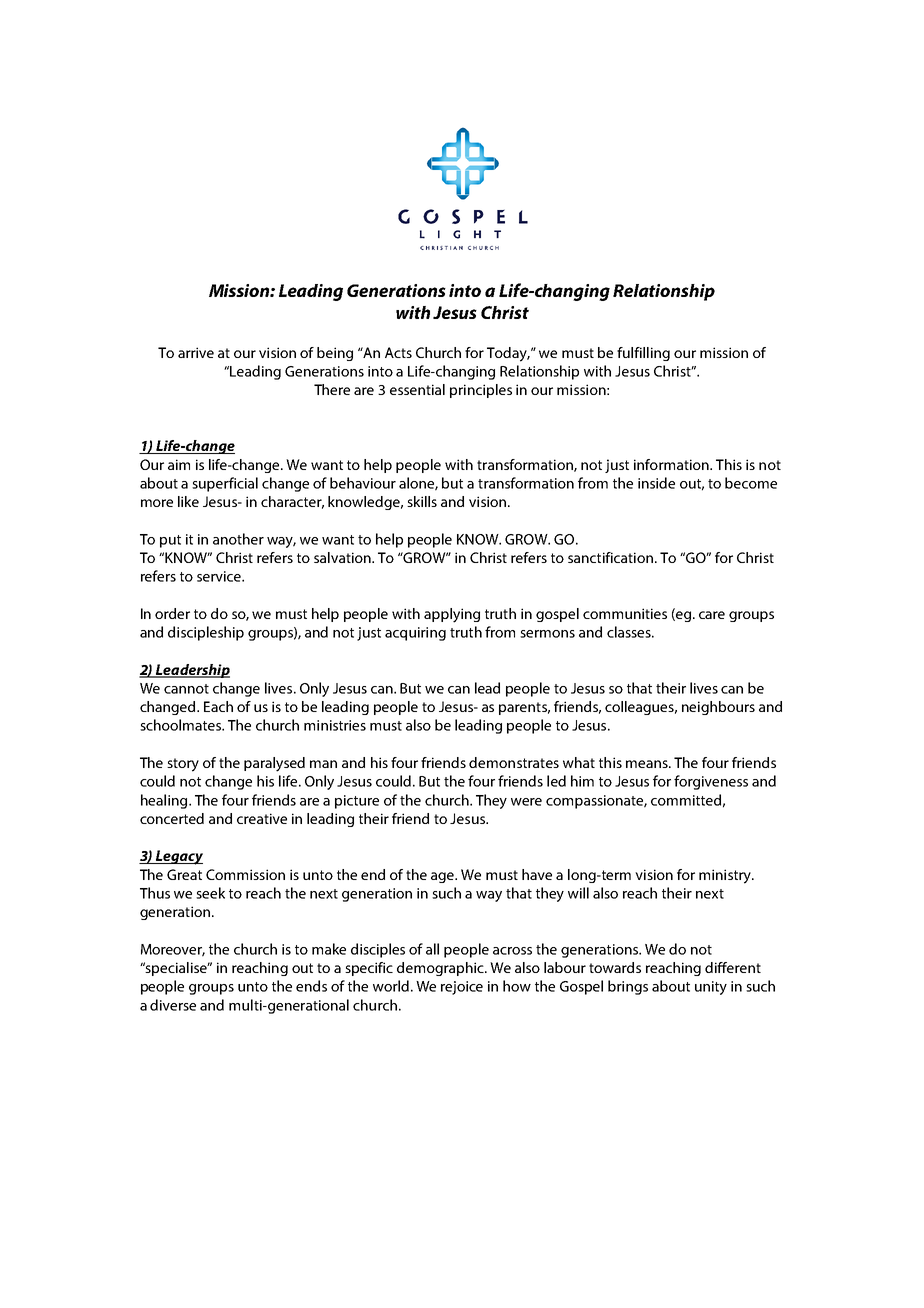  I want to click on arrive, so click(196, 352).
